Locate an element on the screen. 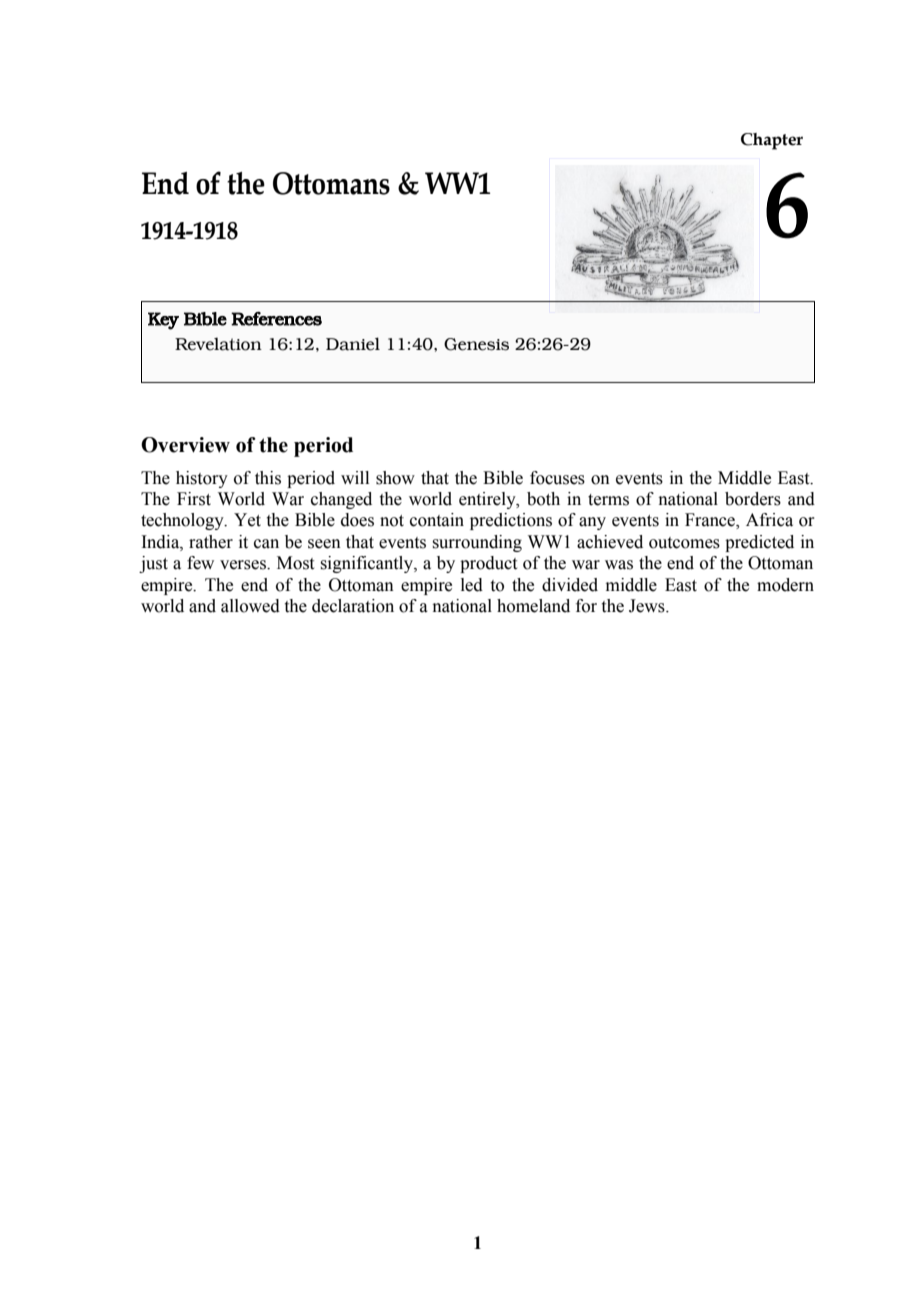 The height and width of the screenshot is (1308, 924). Chapter is located at coordinates (772, 141).
